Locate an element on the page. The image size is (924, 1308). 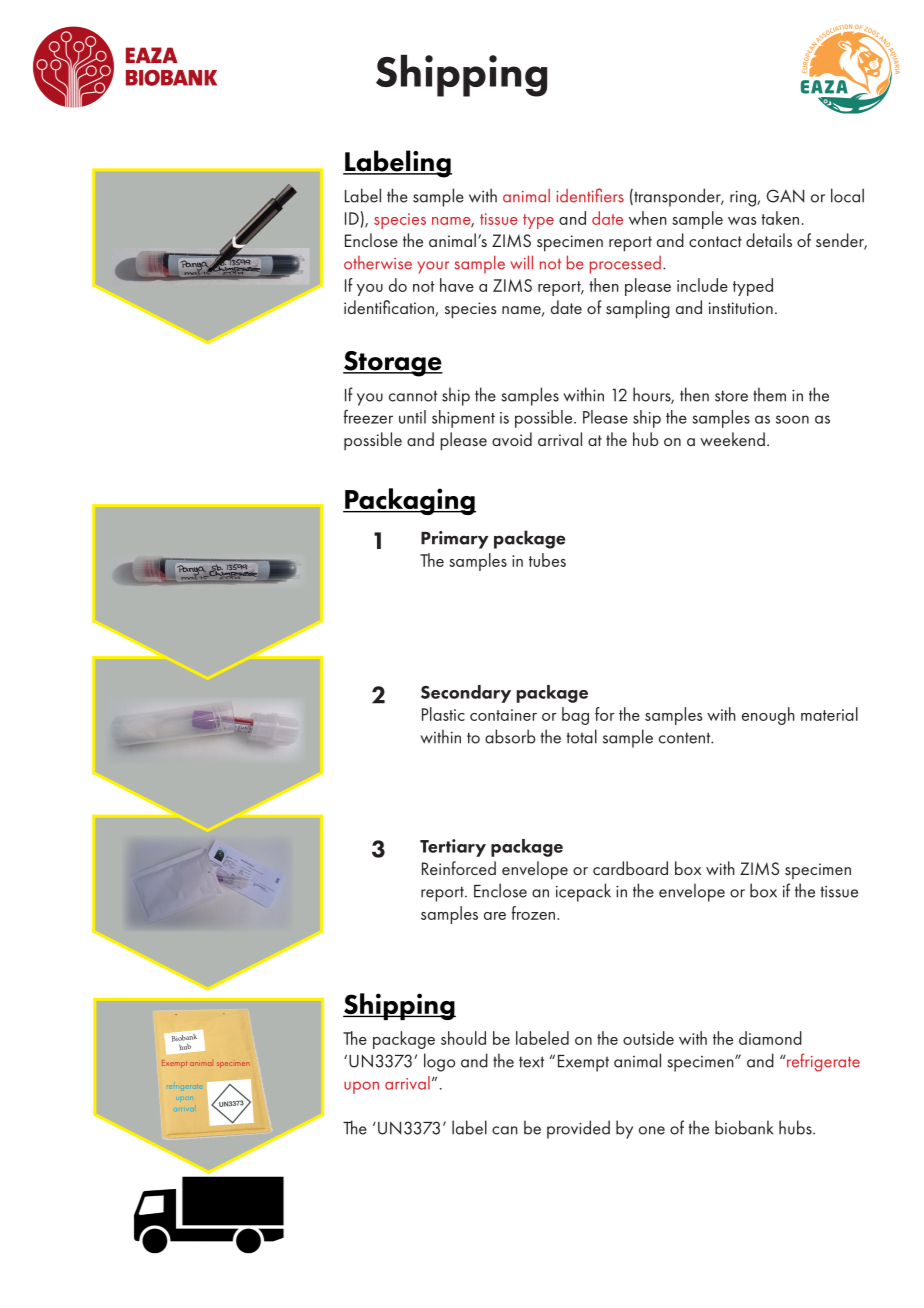
cardboard is located at coordinates (630, 868).
